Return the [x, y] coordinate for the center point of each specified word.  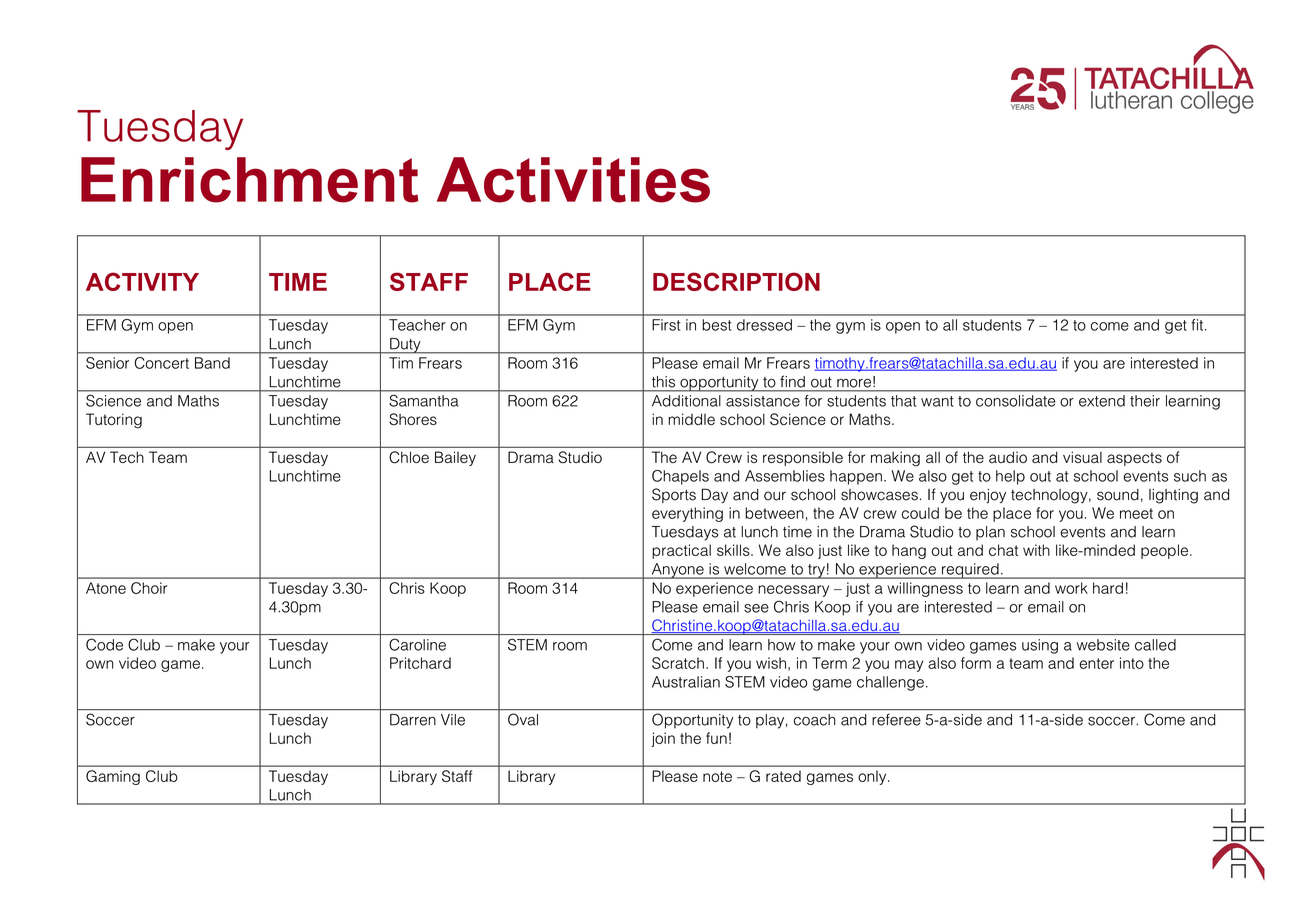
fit [1197, 325]
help [1010, 477]
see [756, 608]
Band [212, 363]
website [1103, 645]
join [663, 739]
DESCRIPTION [736, 281]
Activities [573, 180]
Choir [149, 588]
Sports [674, 495]
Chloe [409, 457]
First [666, 325]
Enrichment [250, 180]
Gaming [113, 777]
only [873, 777]
